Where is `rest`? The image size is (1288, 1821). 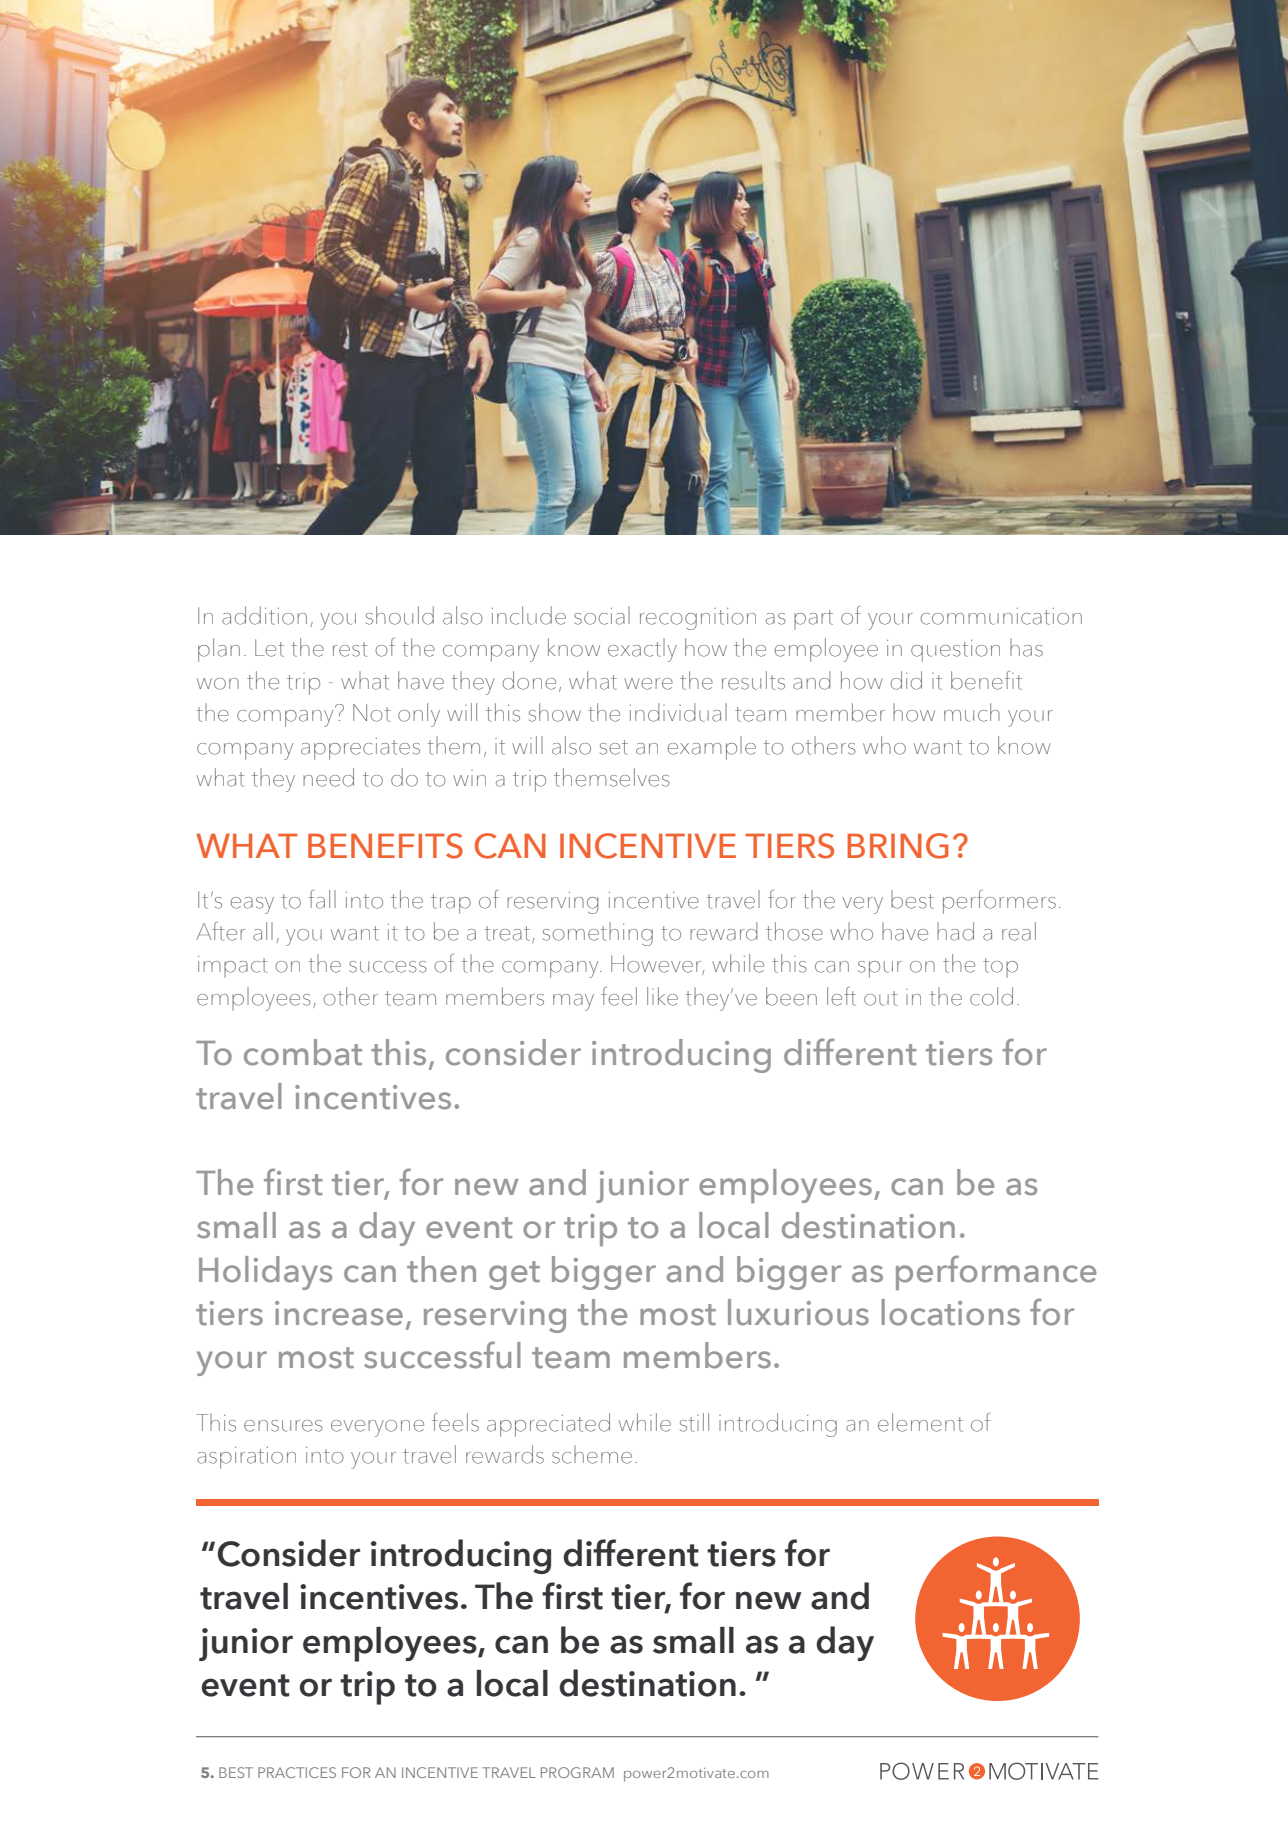
rest is located at coordinates (350, 649).
